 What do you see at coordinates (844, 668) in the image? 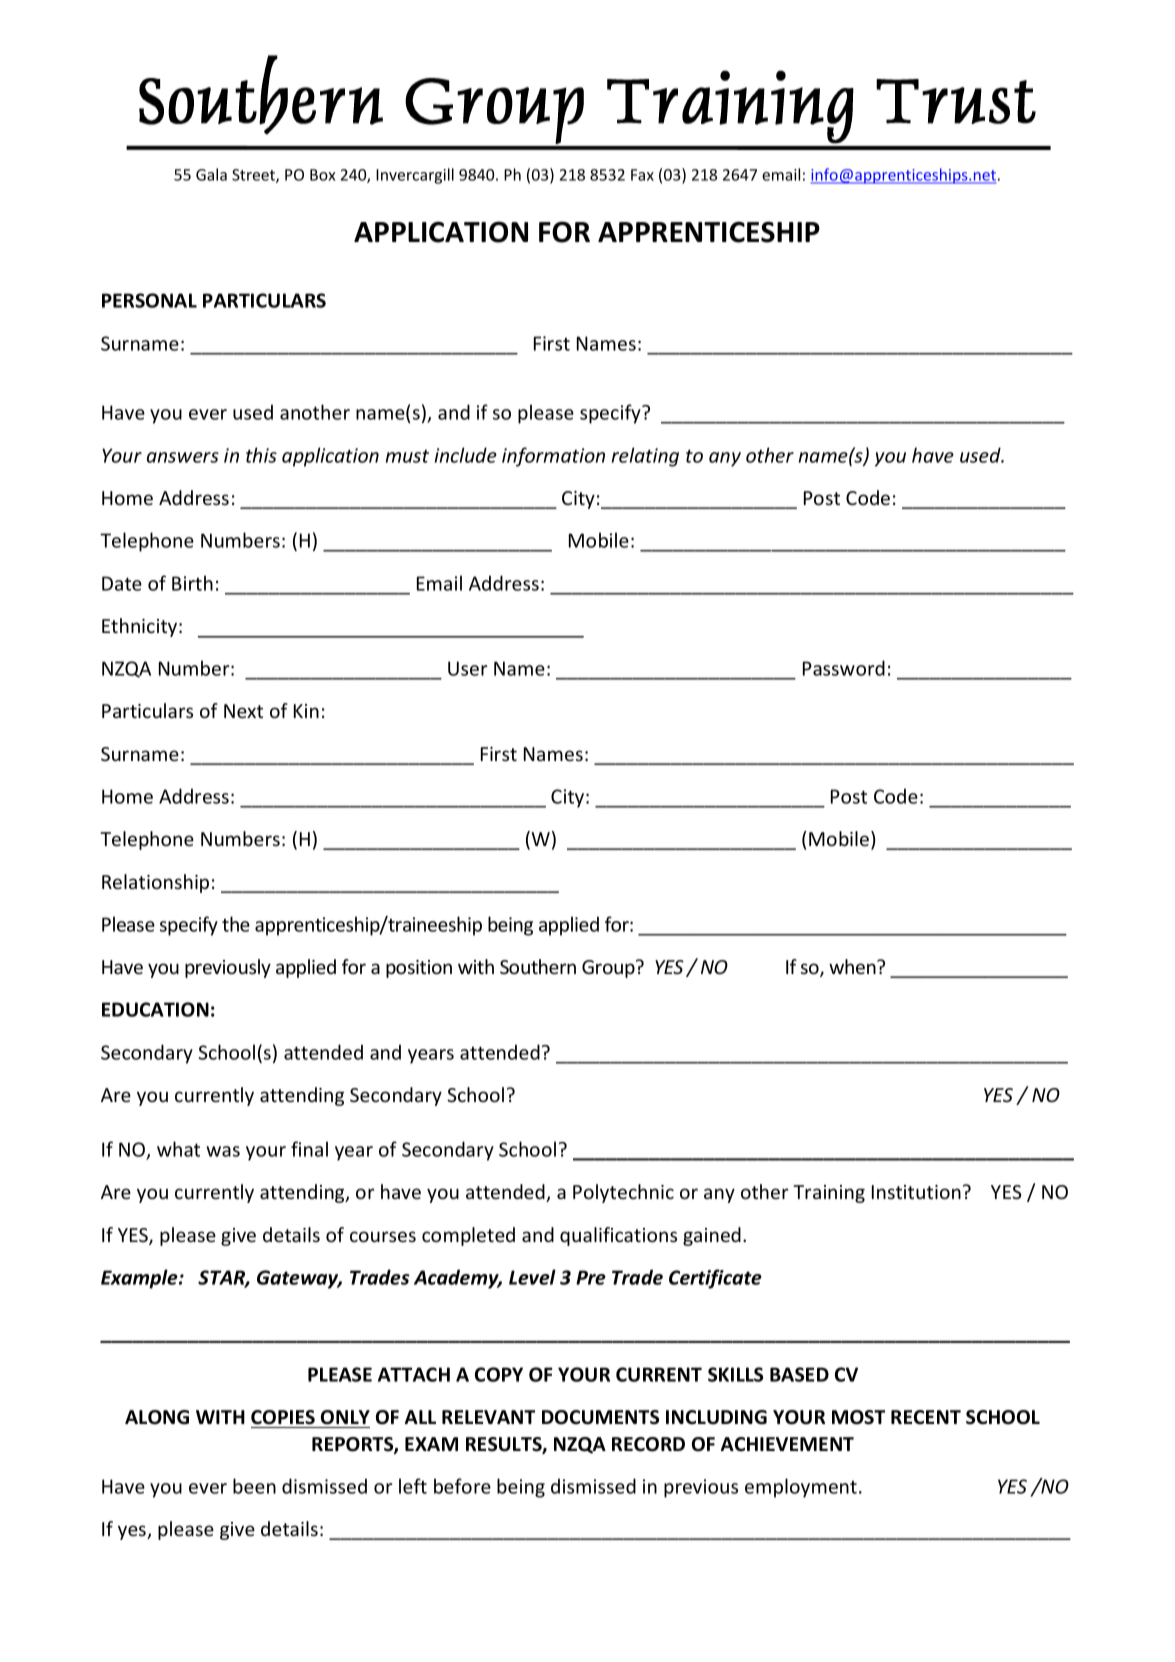
I see `Password` at bounding box center [844, 668].
